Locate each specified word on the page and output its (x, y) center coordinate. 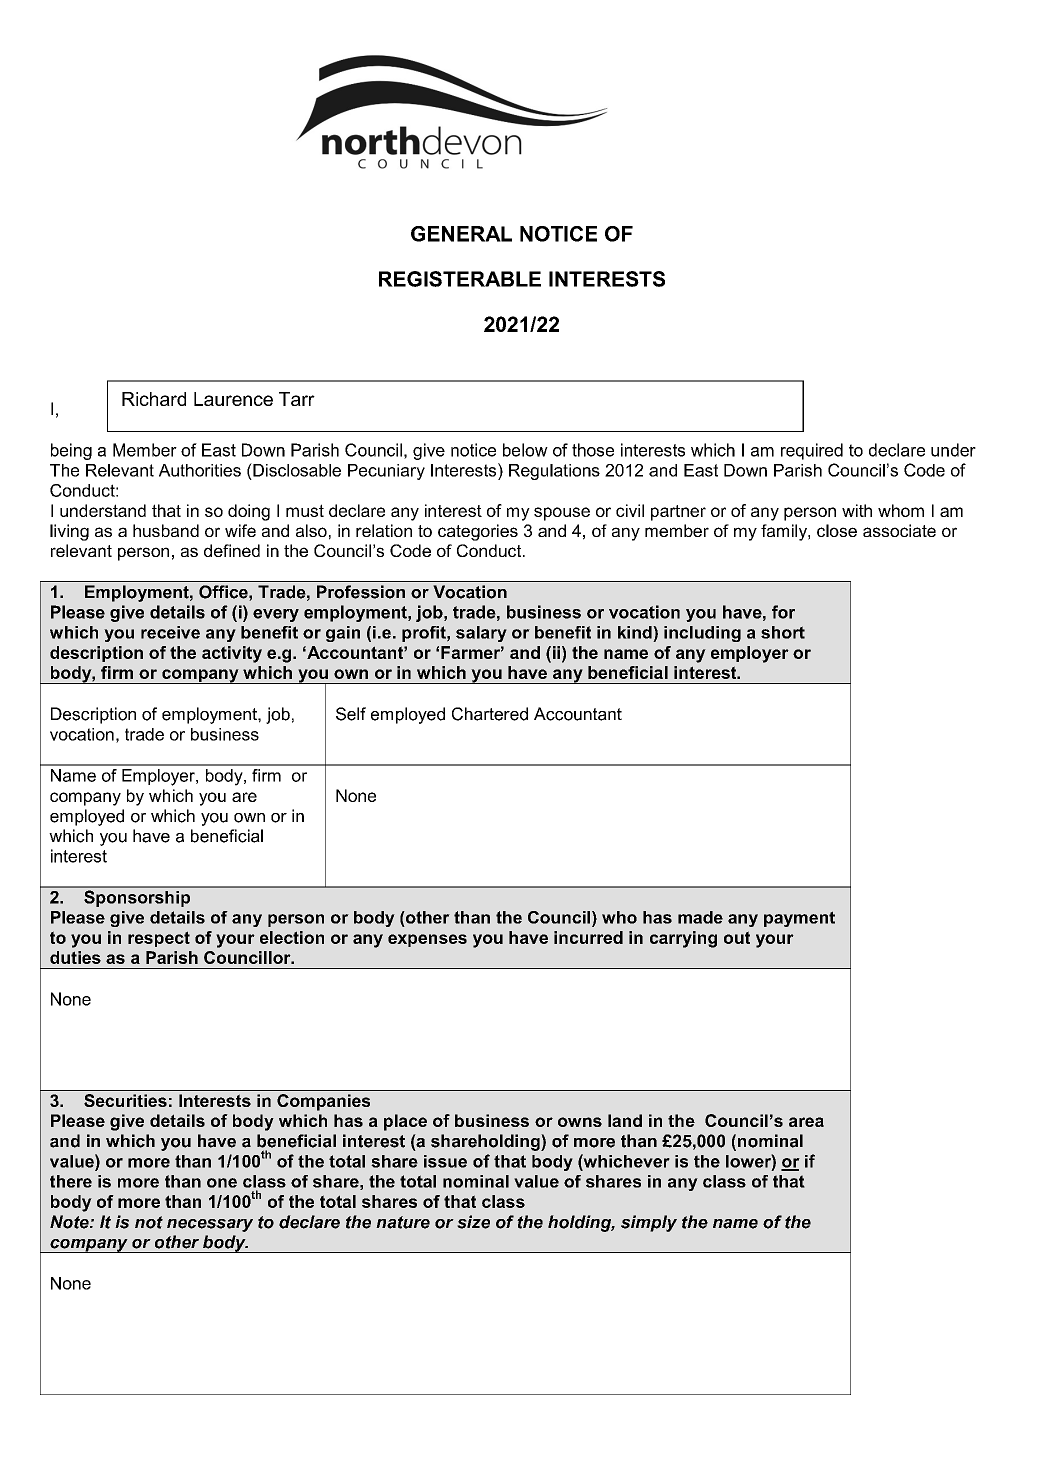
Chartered (490, 714)
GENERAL (461, 234)
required (812, 451)
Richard (154, 399)
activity (232, 654)
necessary (210, 1225)
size (473, 1222)
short (783, 632)
